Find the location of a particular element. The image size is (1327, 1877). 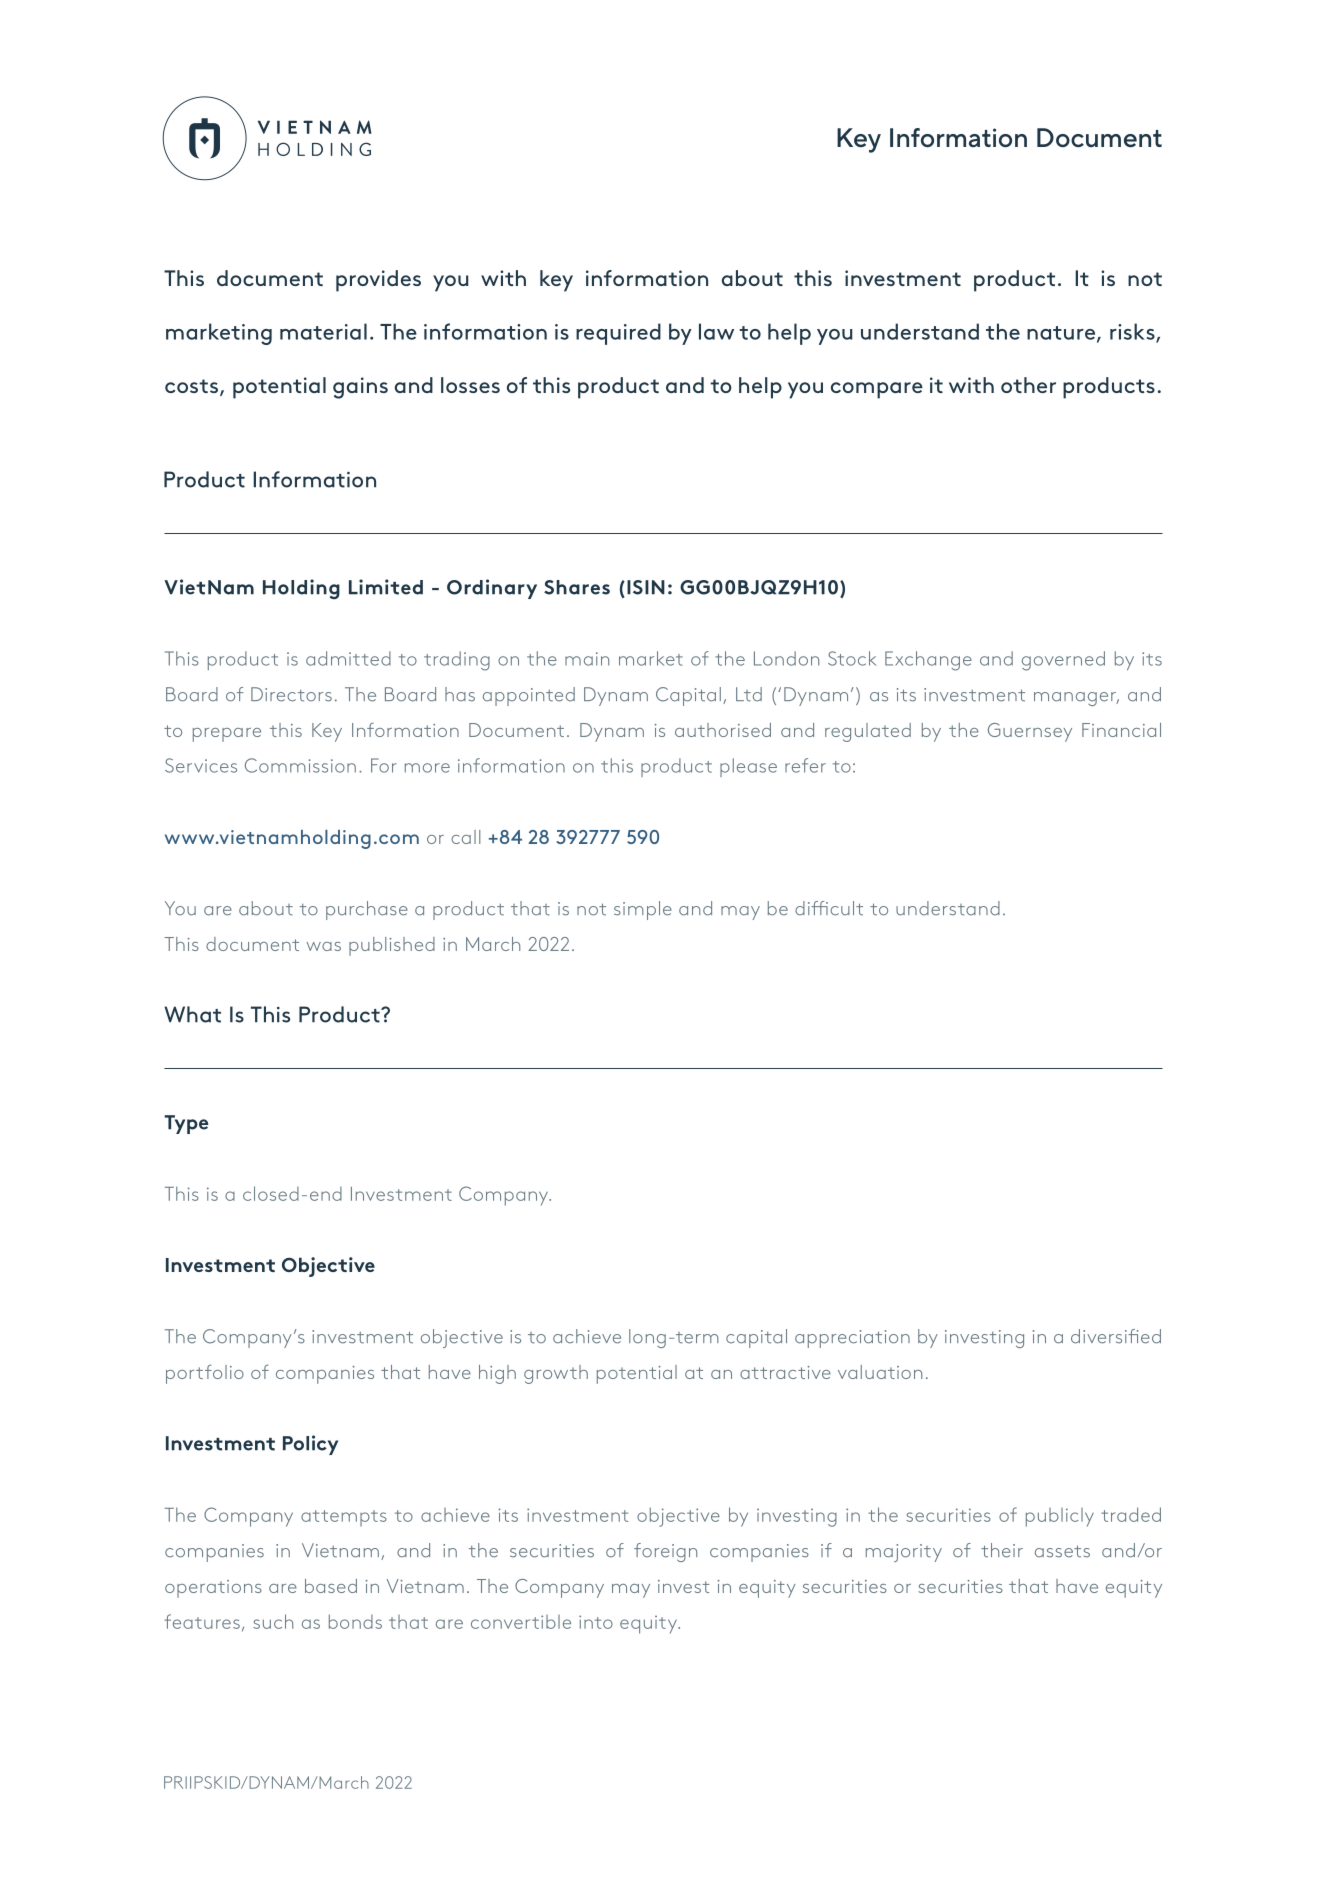

simple is located at coordinates (643, 910).
